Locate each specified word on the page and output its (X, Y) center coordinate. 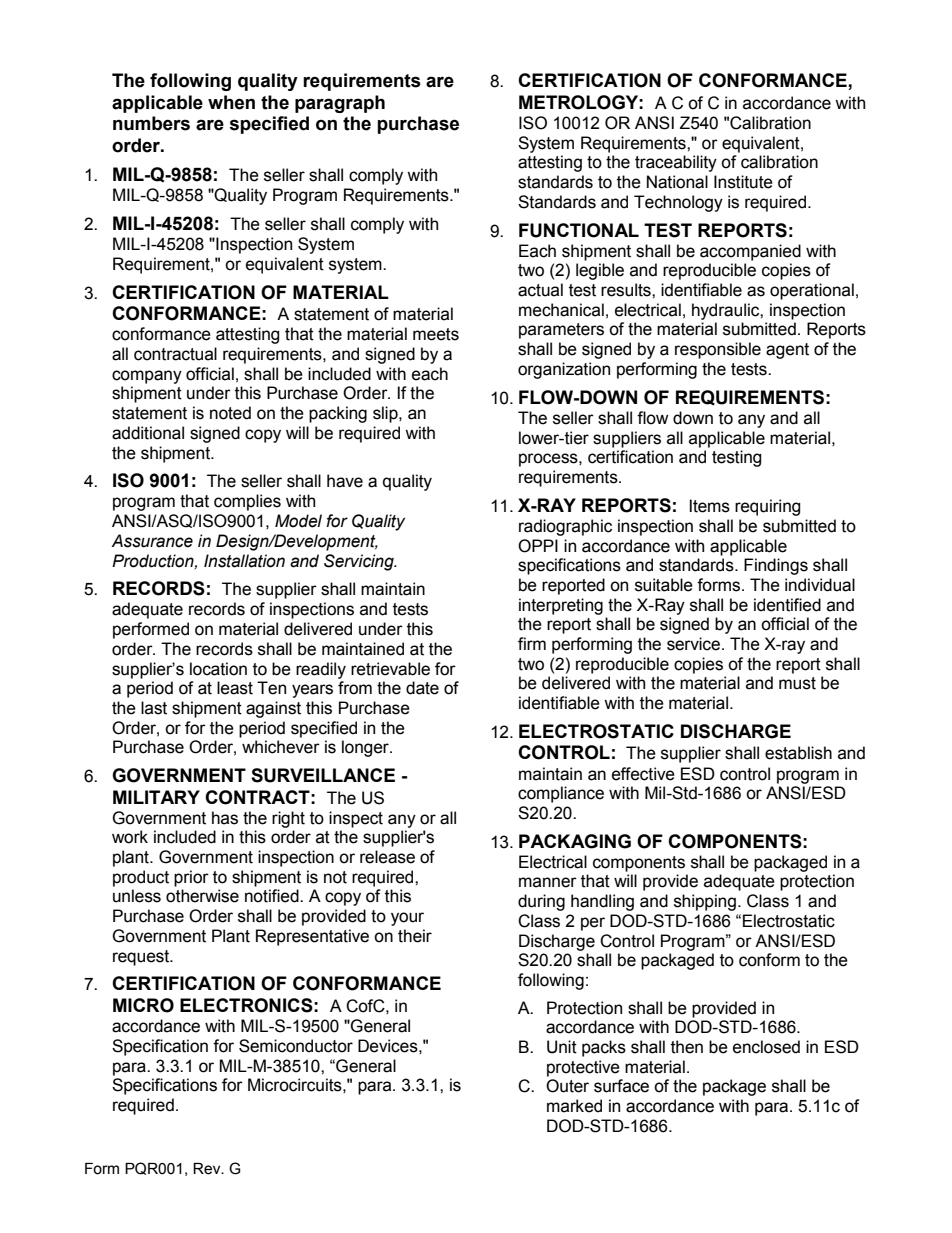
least (235, 688)
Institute (743, 182)
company (147, 377)
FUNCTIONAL (579, 230)
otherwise (202, 896)
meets (436, 334)
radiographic (565, 527)
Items (710, 506)
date (422, 688)
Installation (244, 561)
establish (798, 753)
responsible (718, 350)
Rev (208, 1169)
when (231, 102)
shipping (705, 902)
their (415, 936)
